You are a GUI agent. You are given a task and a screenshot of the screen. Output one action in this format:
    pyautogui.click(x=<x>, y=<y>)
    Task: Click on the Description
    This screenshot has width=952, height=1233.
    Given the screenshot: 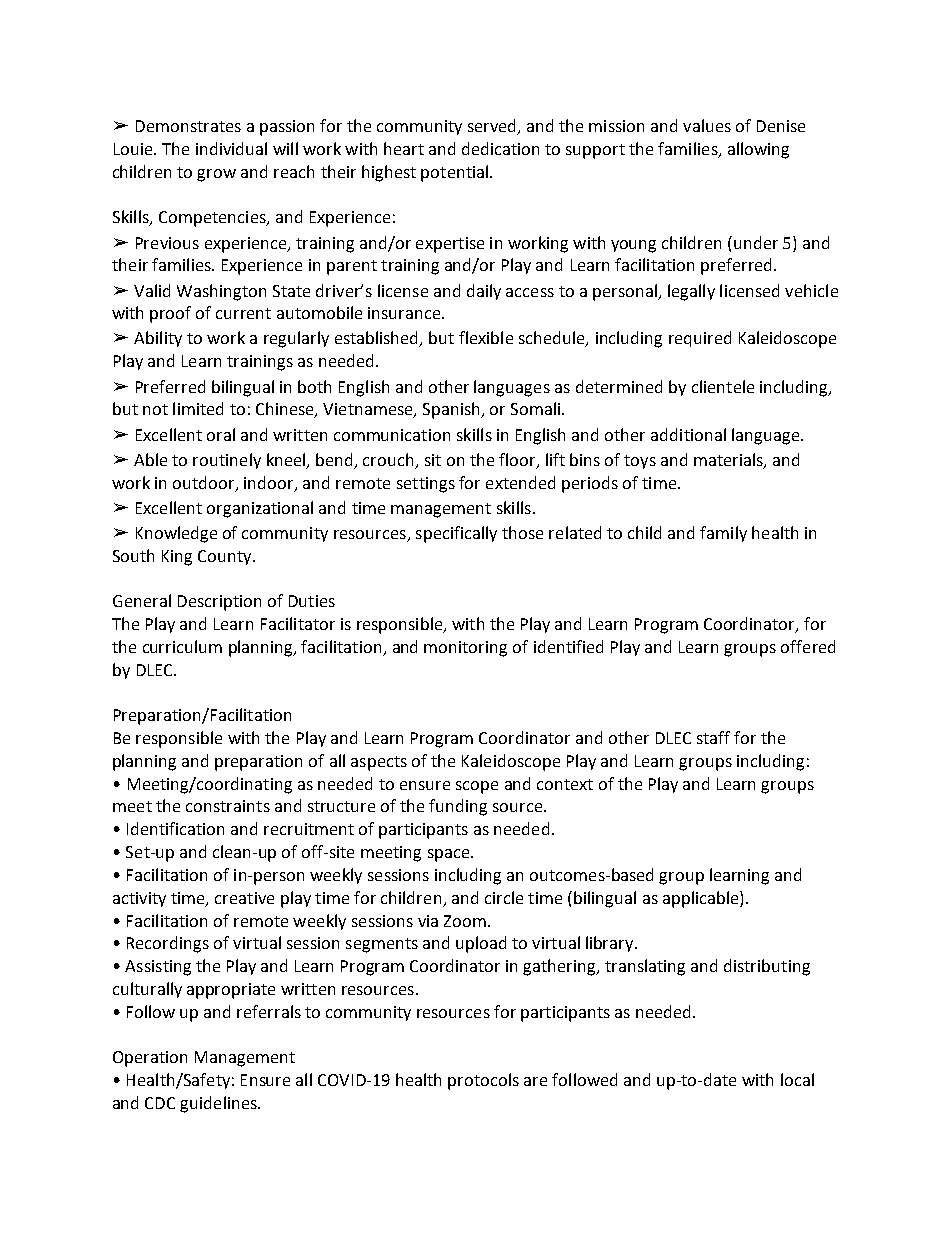 What is the action you would take?
    pyautogui.click(x=219, y=603)
